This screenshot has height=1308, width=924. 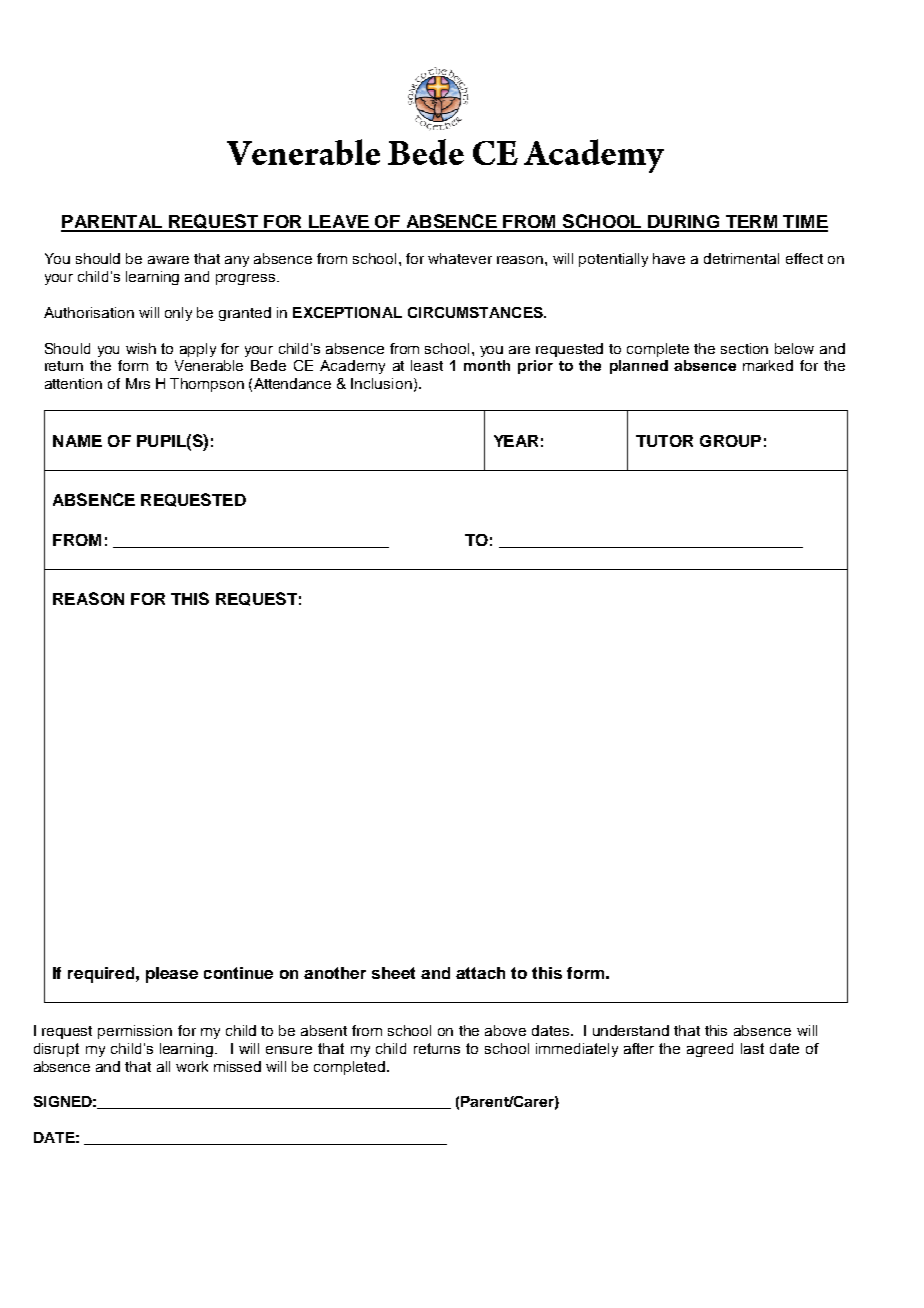 I want to click on permission, so click(x=135, y=1032).
